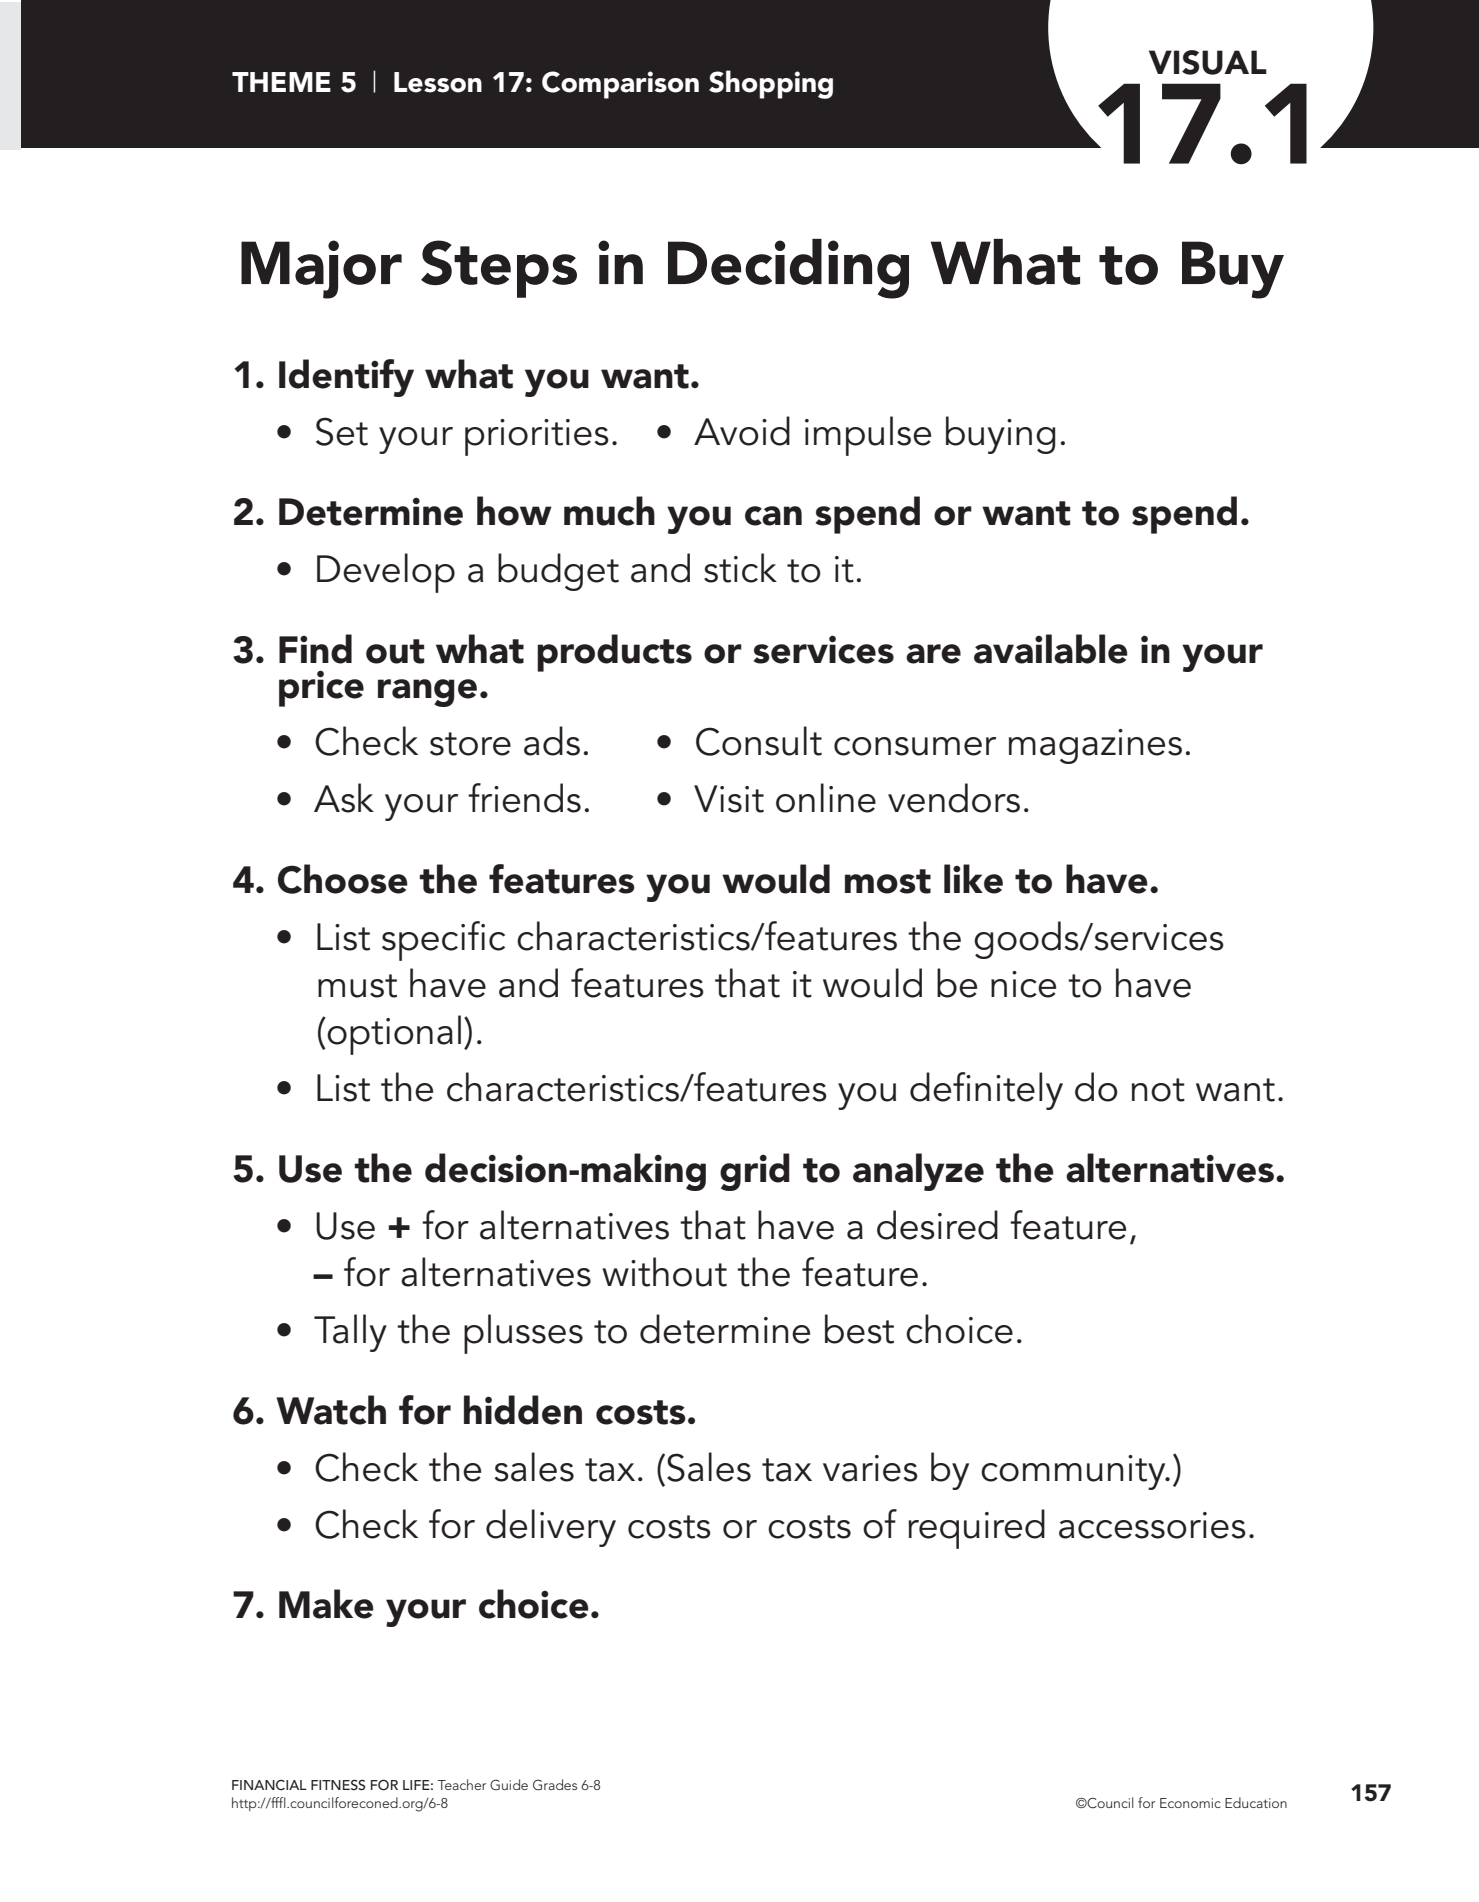 The width and height of the screenshot is (1479, 1902). What do you see at coordinates (438, 82) in the screenshot?
I see `Lesson` at bounding box center [438, 82].
